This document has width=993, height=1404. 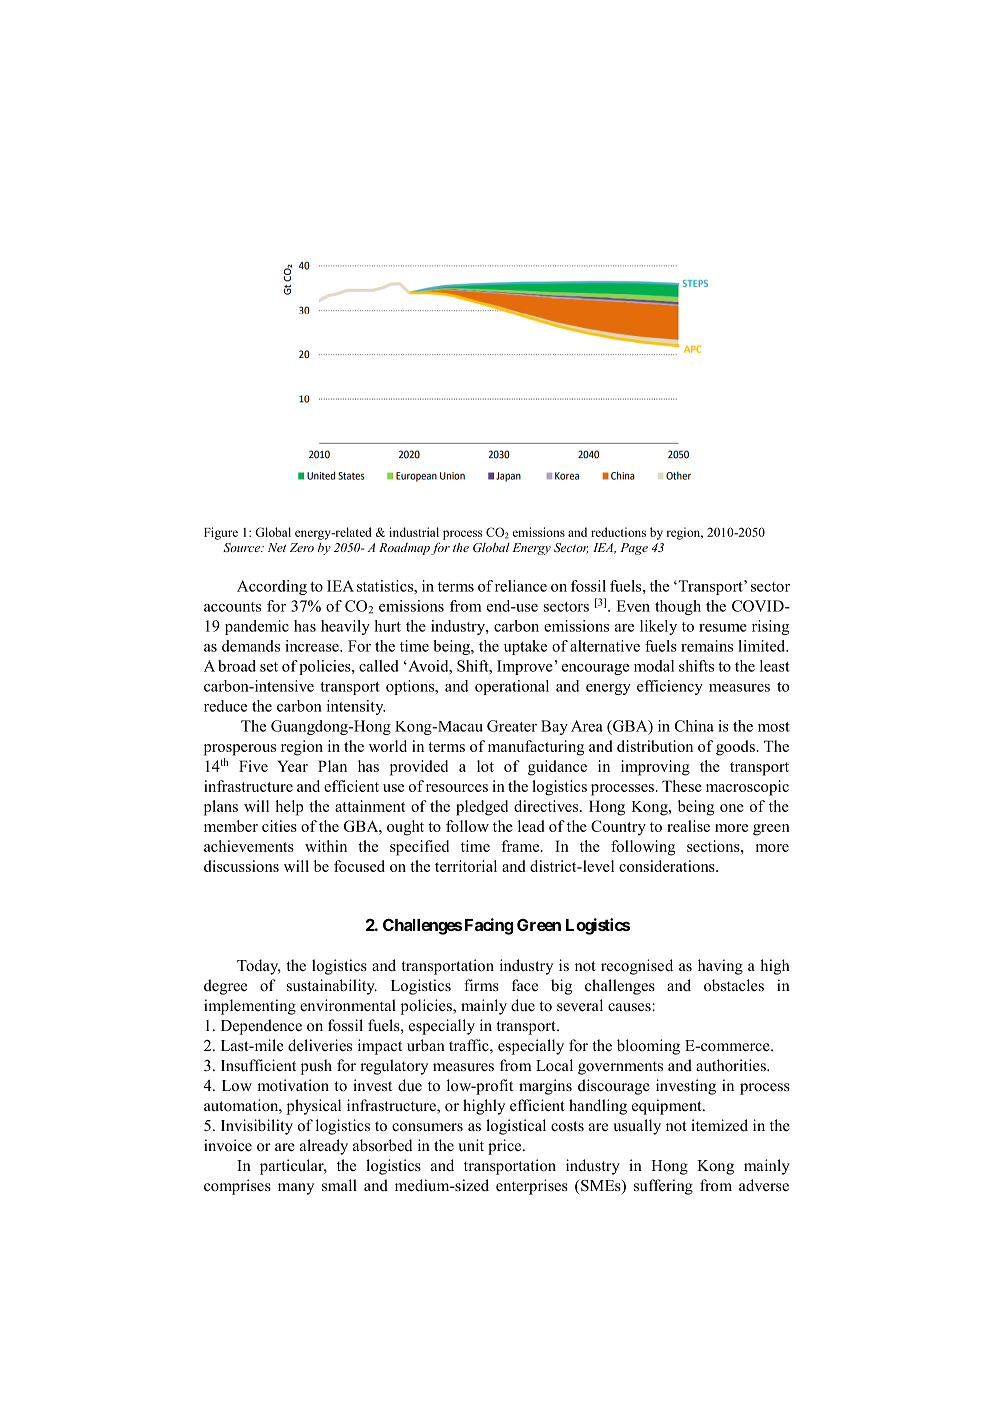 I want to click on Year, so click(x=292, y=766).
